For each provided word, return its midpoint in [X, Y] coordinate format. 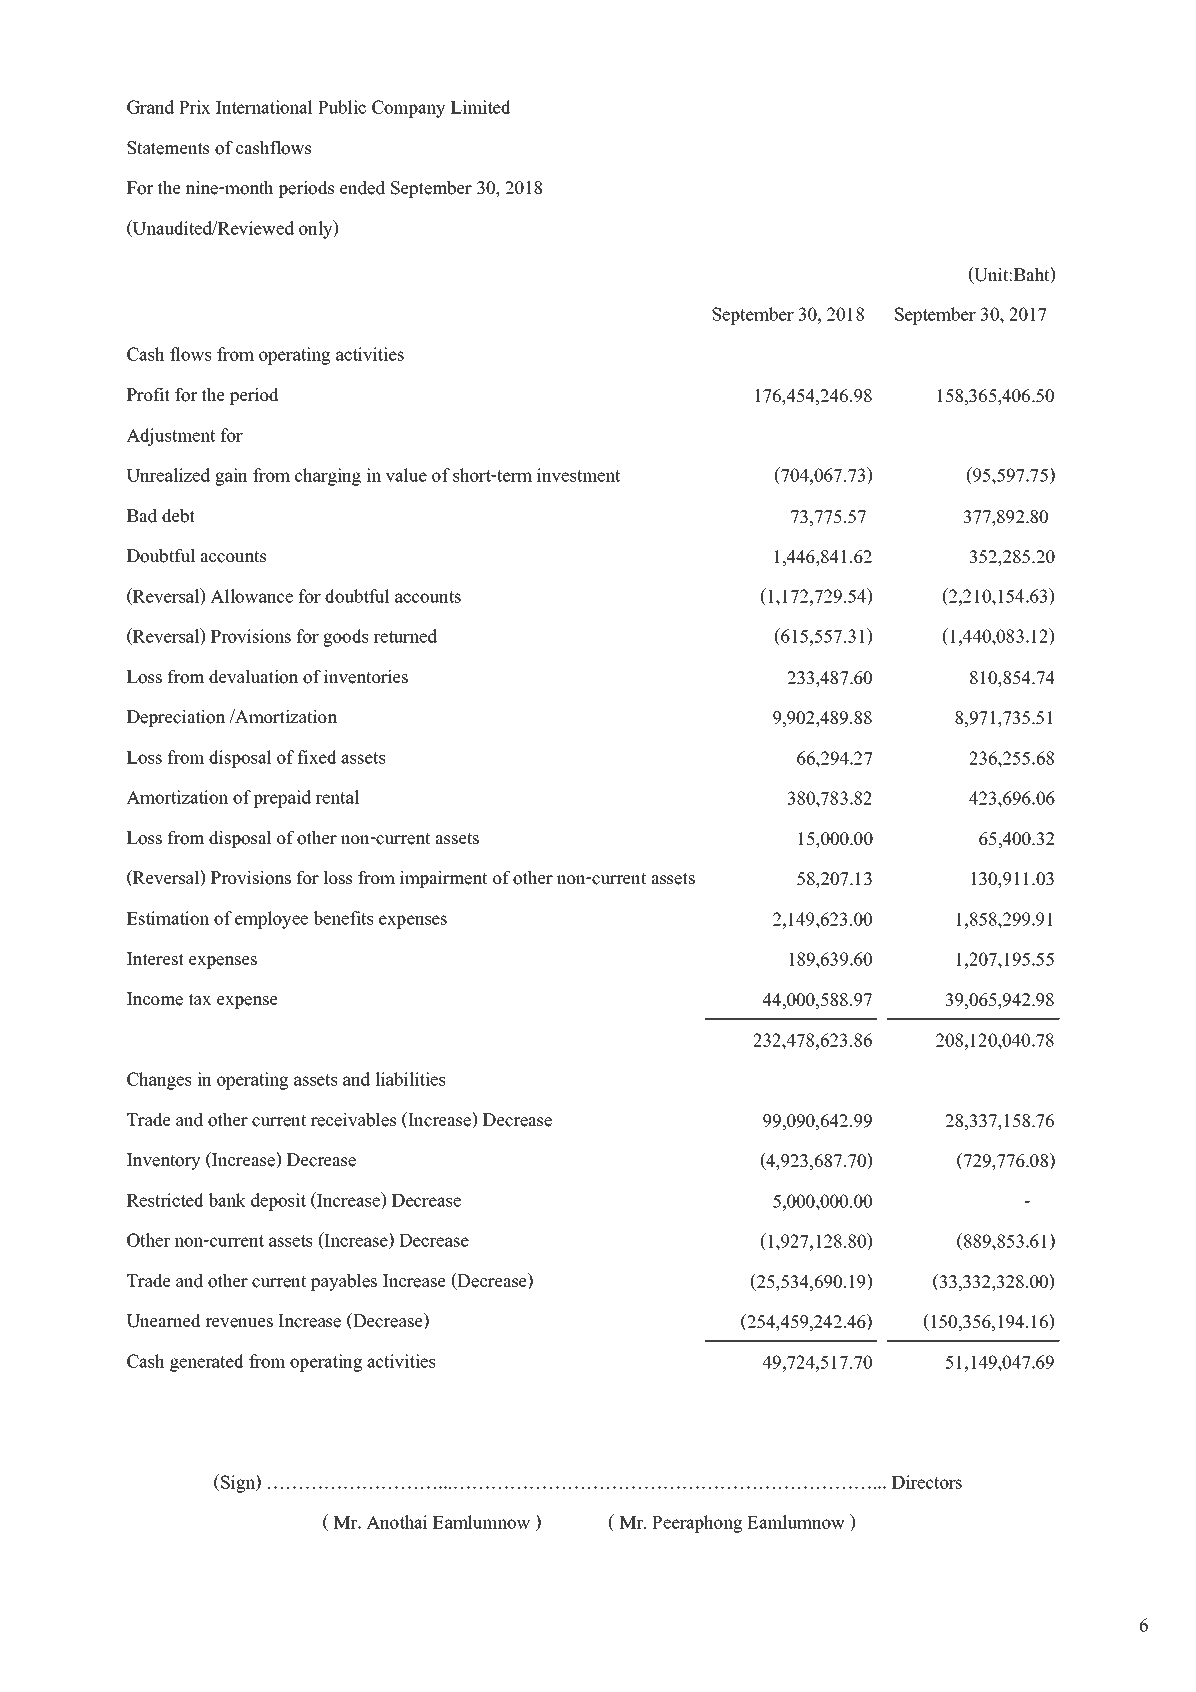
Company [409, 109]
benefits [343, 918]
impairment [443, 879]
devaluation [253, 676]
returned [405, 636]
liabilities [410, 1079]
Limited [481, 107]
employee [271, 920]
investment [578, 475]
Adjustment [170, 437]
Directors [927, 1482]
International [264, 107]
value [406, 475]
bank [227, 1200]
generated [207, 1363]
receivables [354, 1119]
